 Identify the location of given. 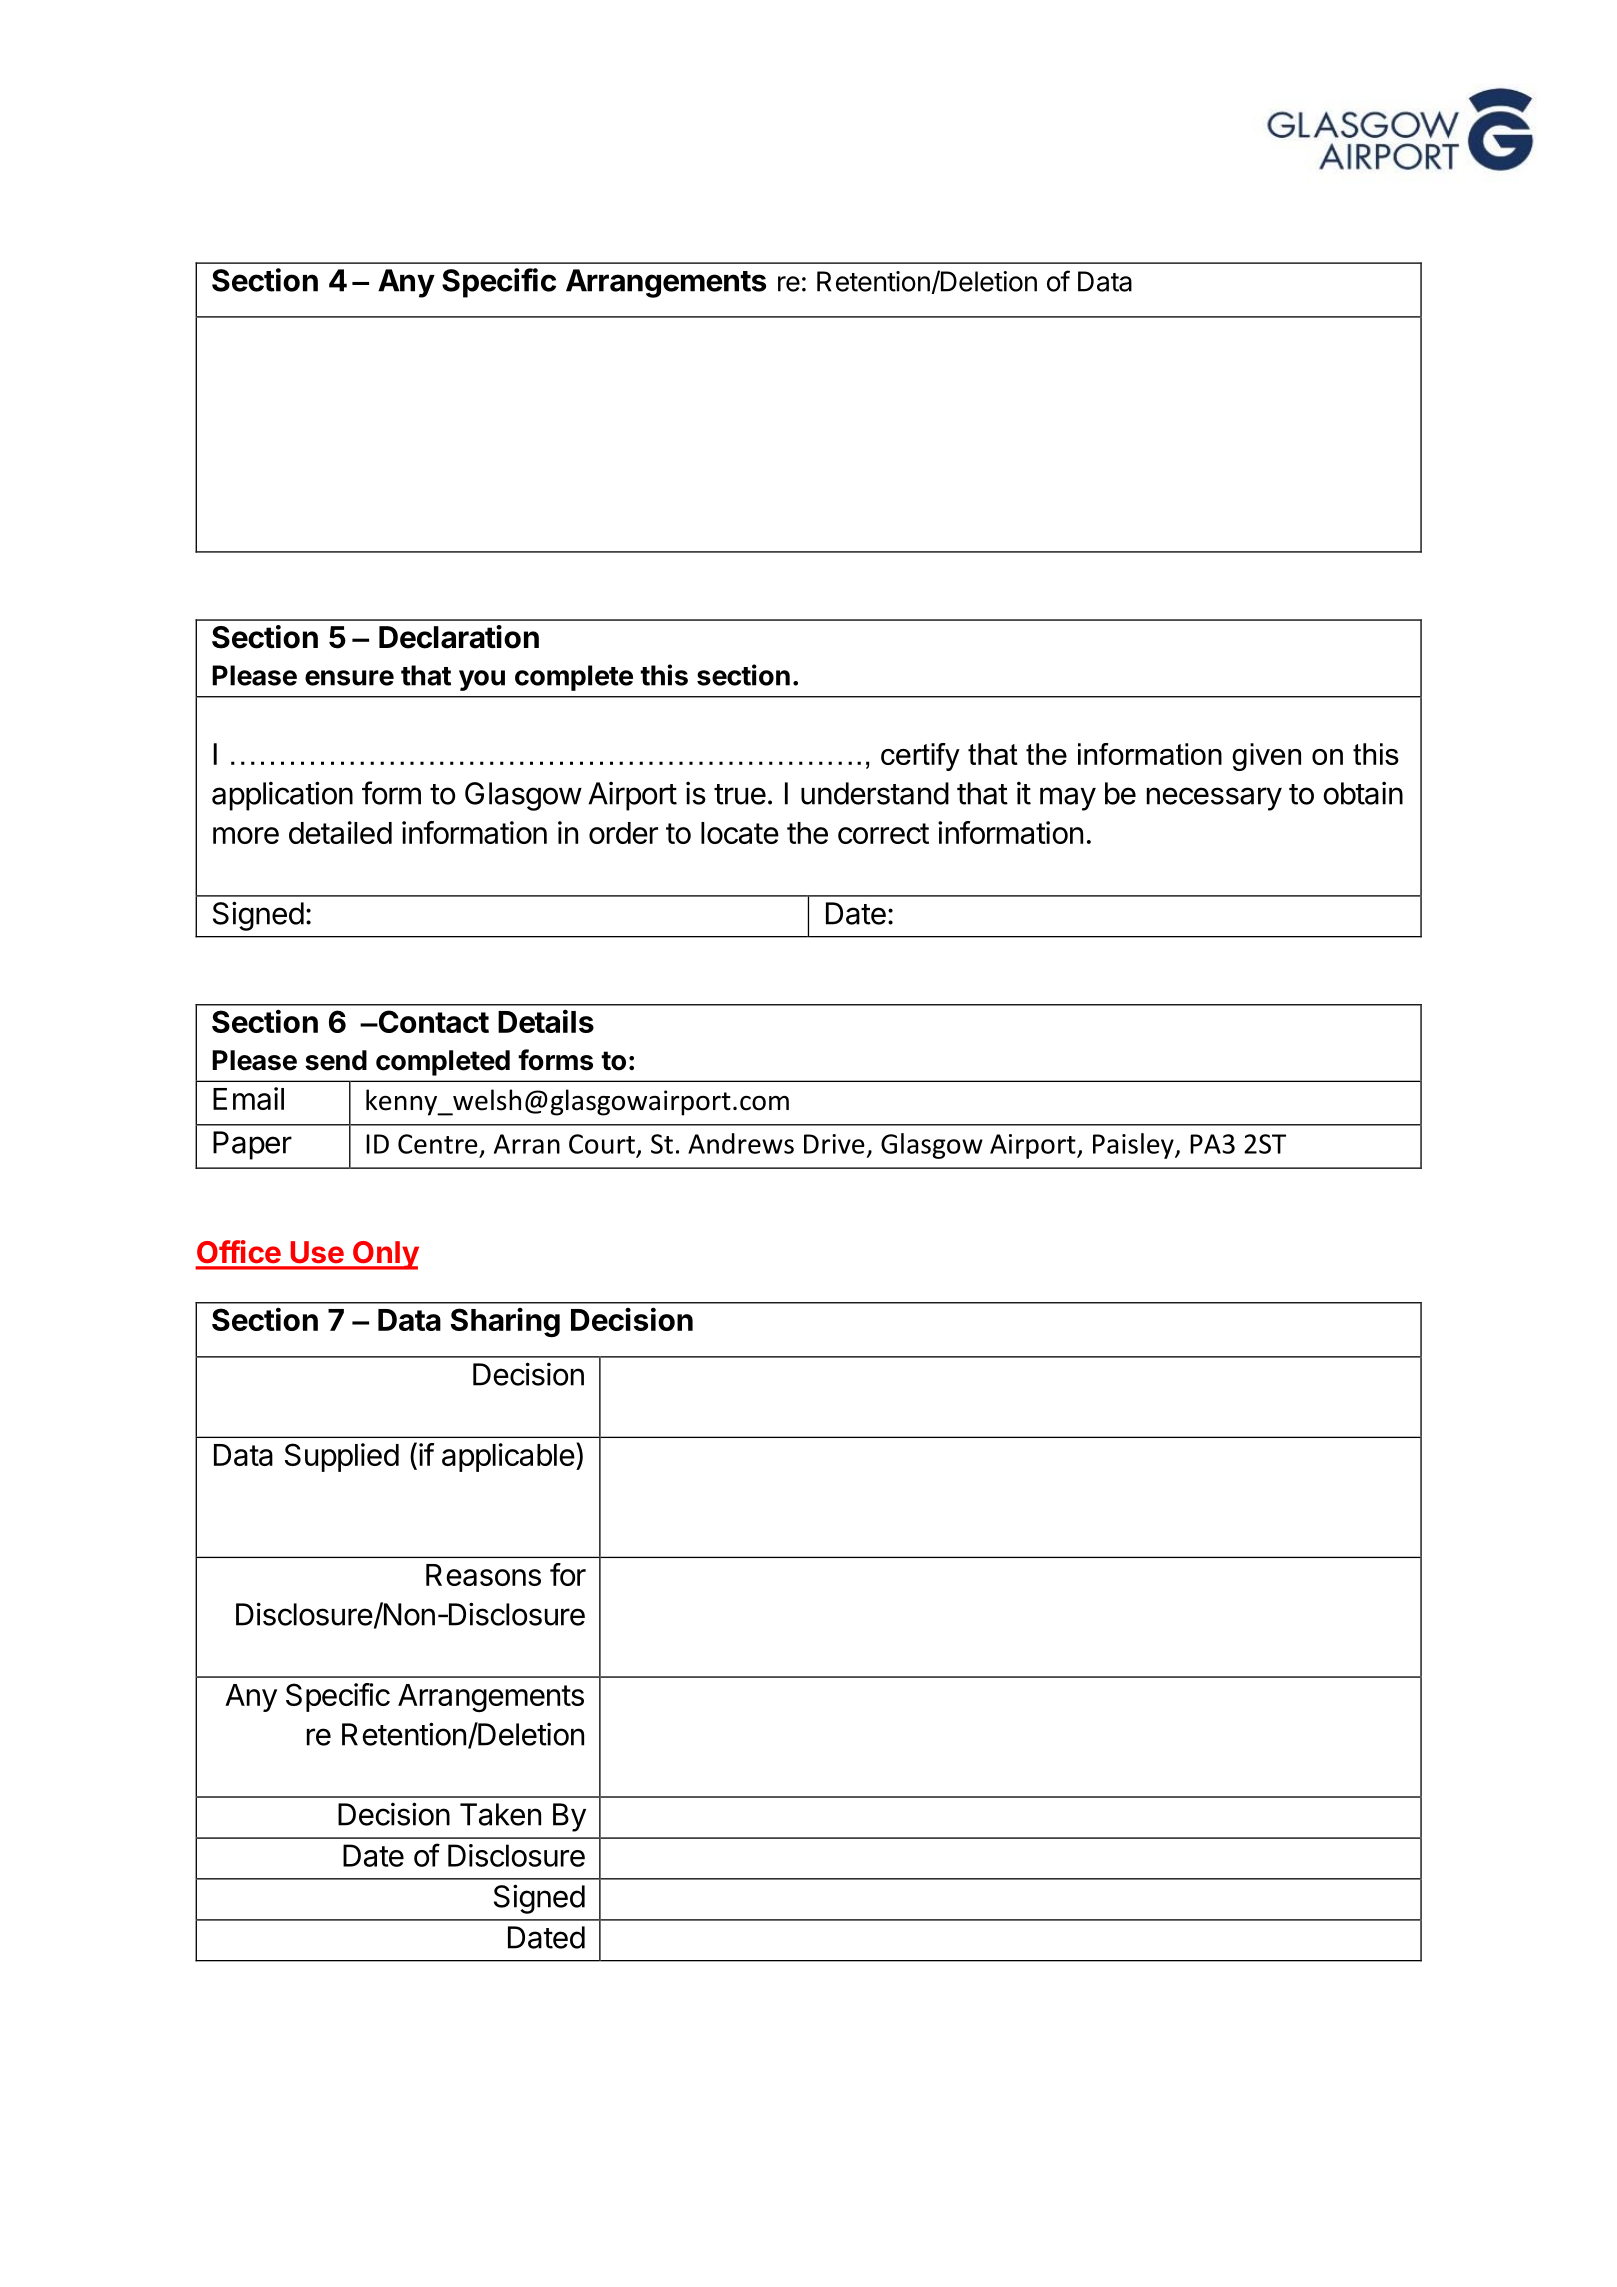
(1266, 757).
